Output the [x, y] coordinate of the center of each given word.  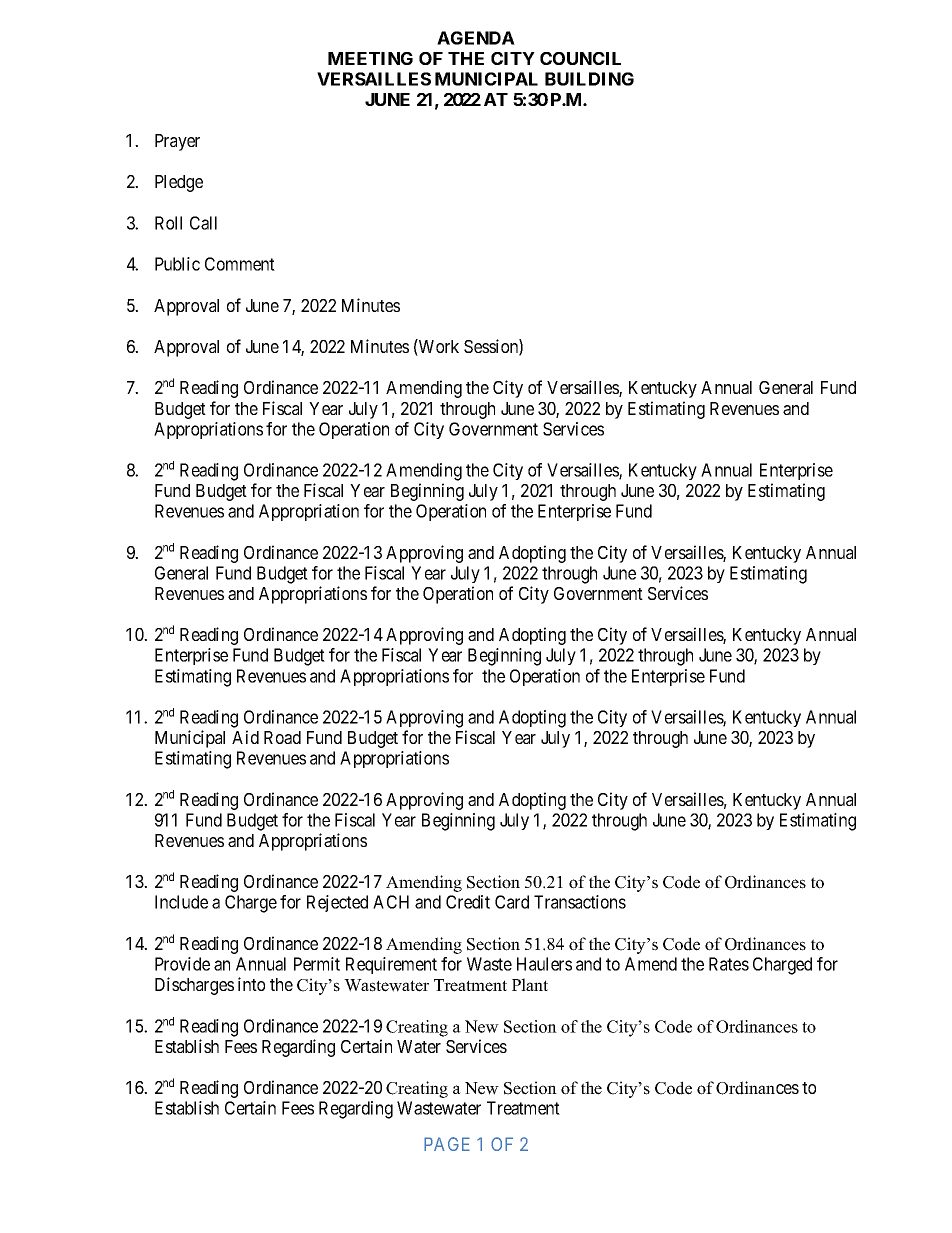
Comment [240, 264]
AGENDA [476, 38]
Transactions [580, 902]
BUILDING [589, 79]
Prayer [177, 142]
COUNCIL [580, 58]
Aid [245, 737]
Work [438, 347]
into [251, 984]
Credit [468, 902]
